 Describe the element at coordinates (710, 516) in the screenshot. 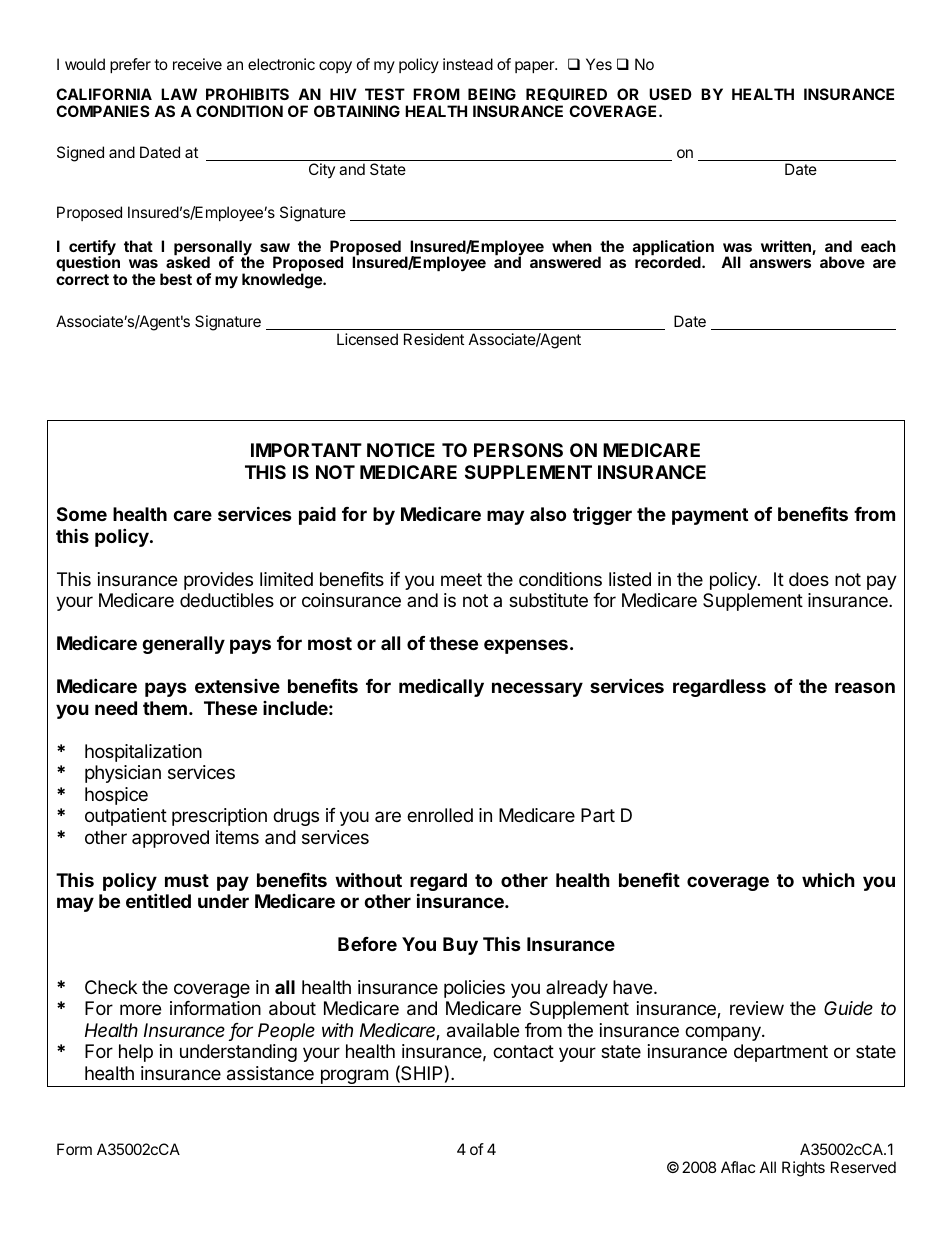

I see `payment` at that location.
